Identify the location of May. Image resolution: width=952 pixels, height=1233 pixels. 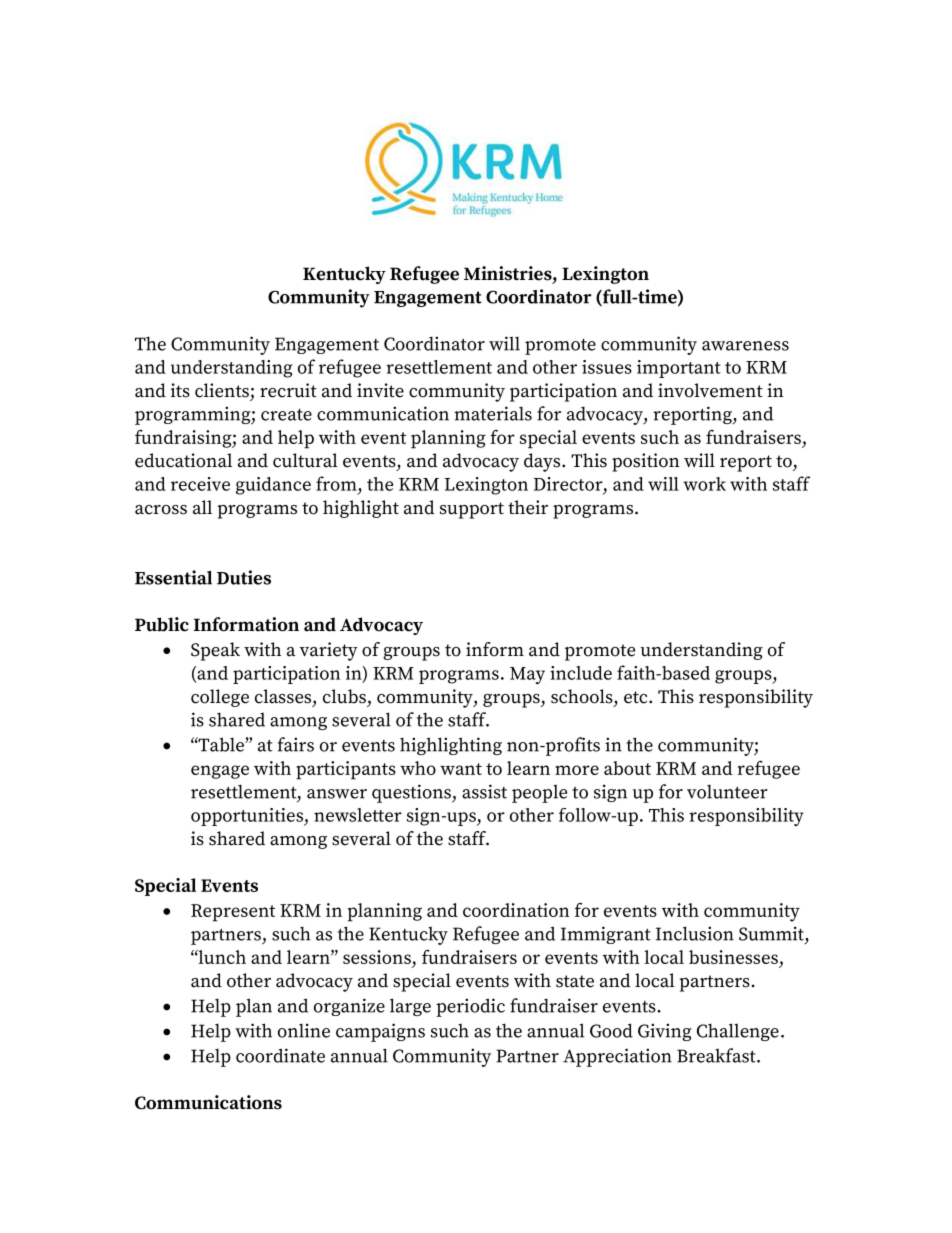
(527, 675).
